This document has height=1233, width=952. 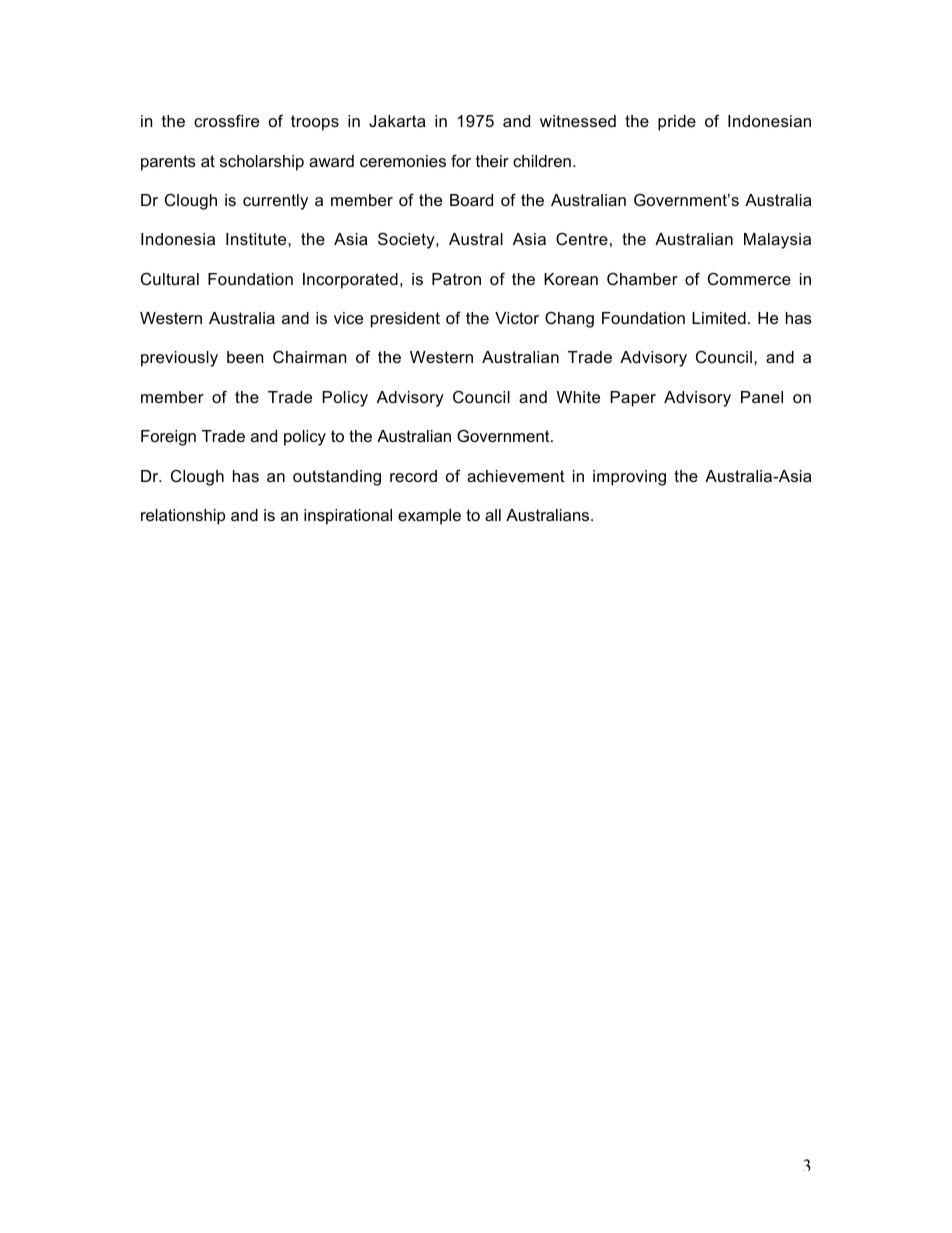 What do you see at coordinates (183, 517) in the document?
I see `relationship` at bounding box center [183, 517].
